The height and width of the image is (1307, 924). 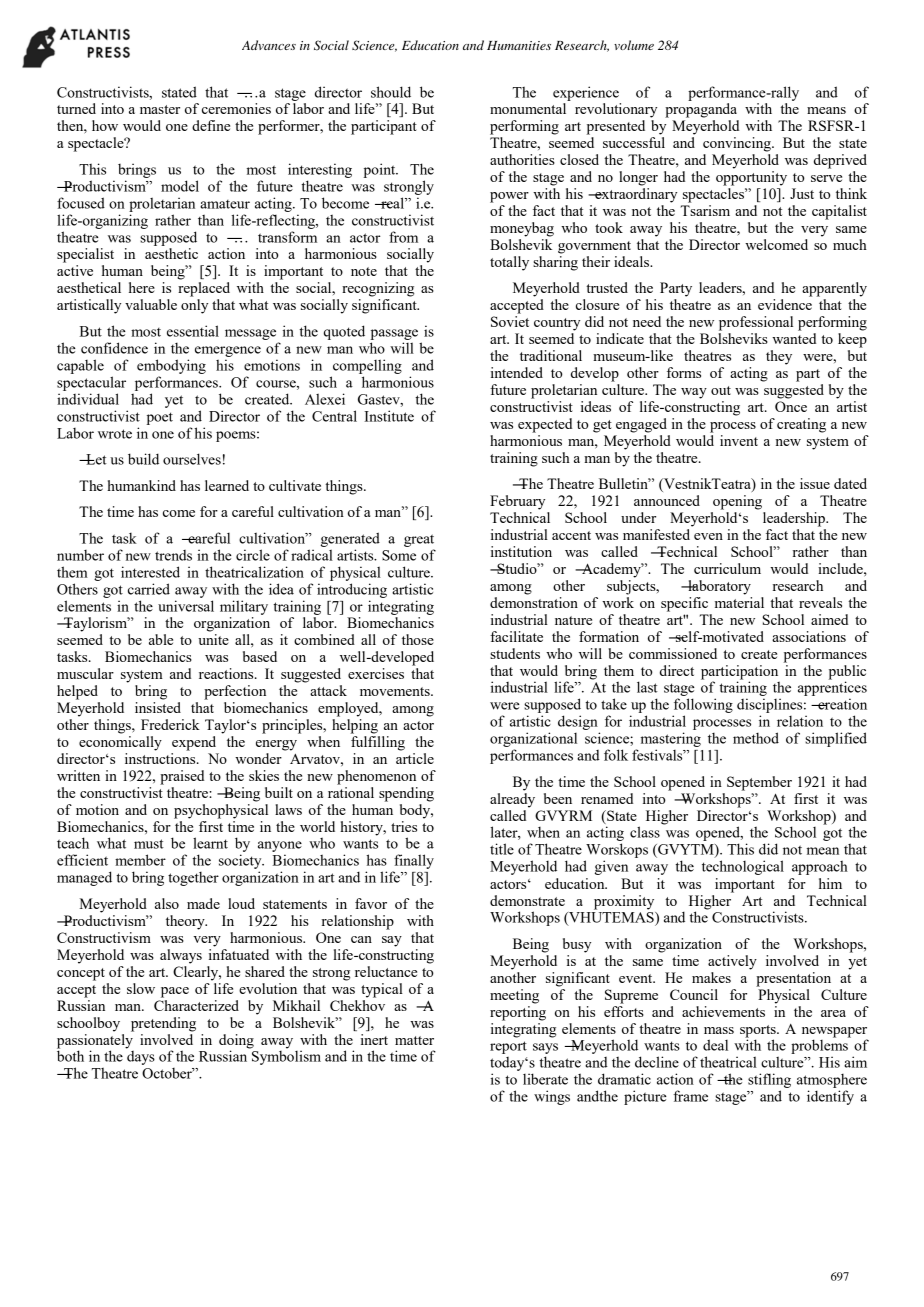 What do you see at coordinates (509, 263) in the image?
I see `totally` at bounding box center [509, 263].
